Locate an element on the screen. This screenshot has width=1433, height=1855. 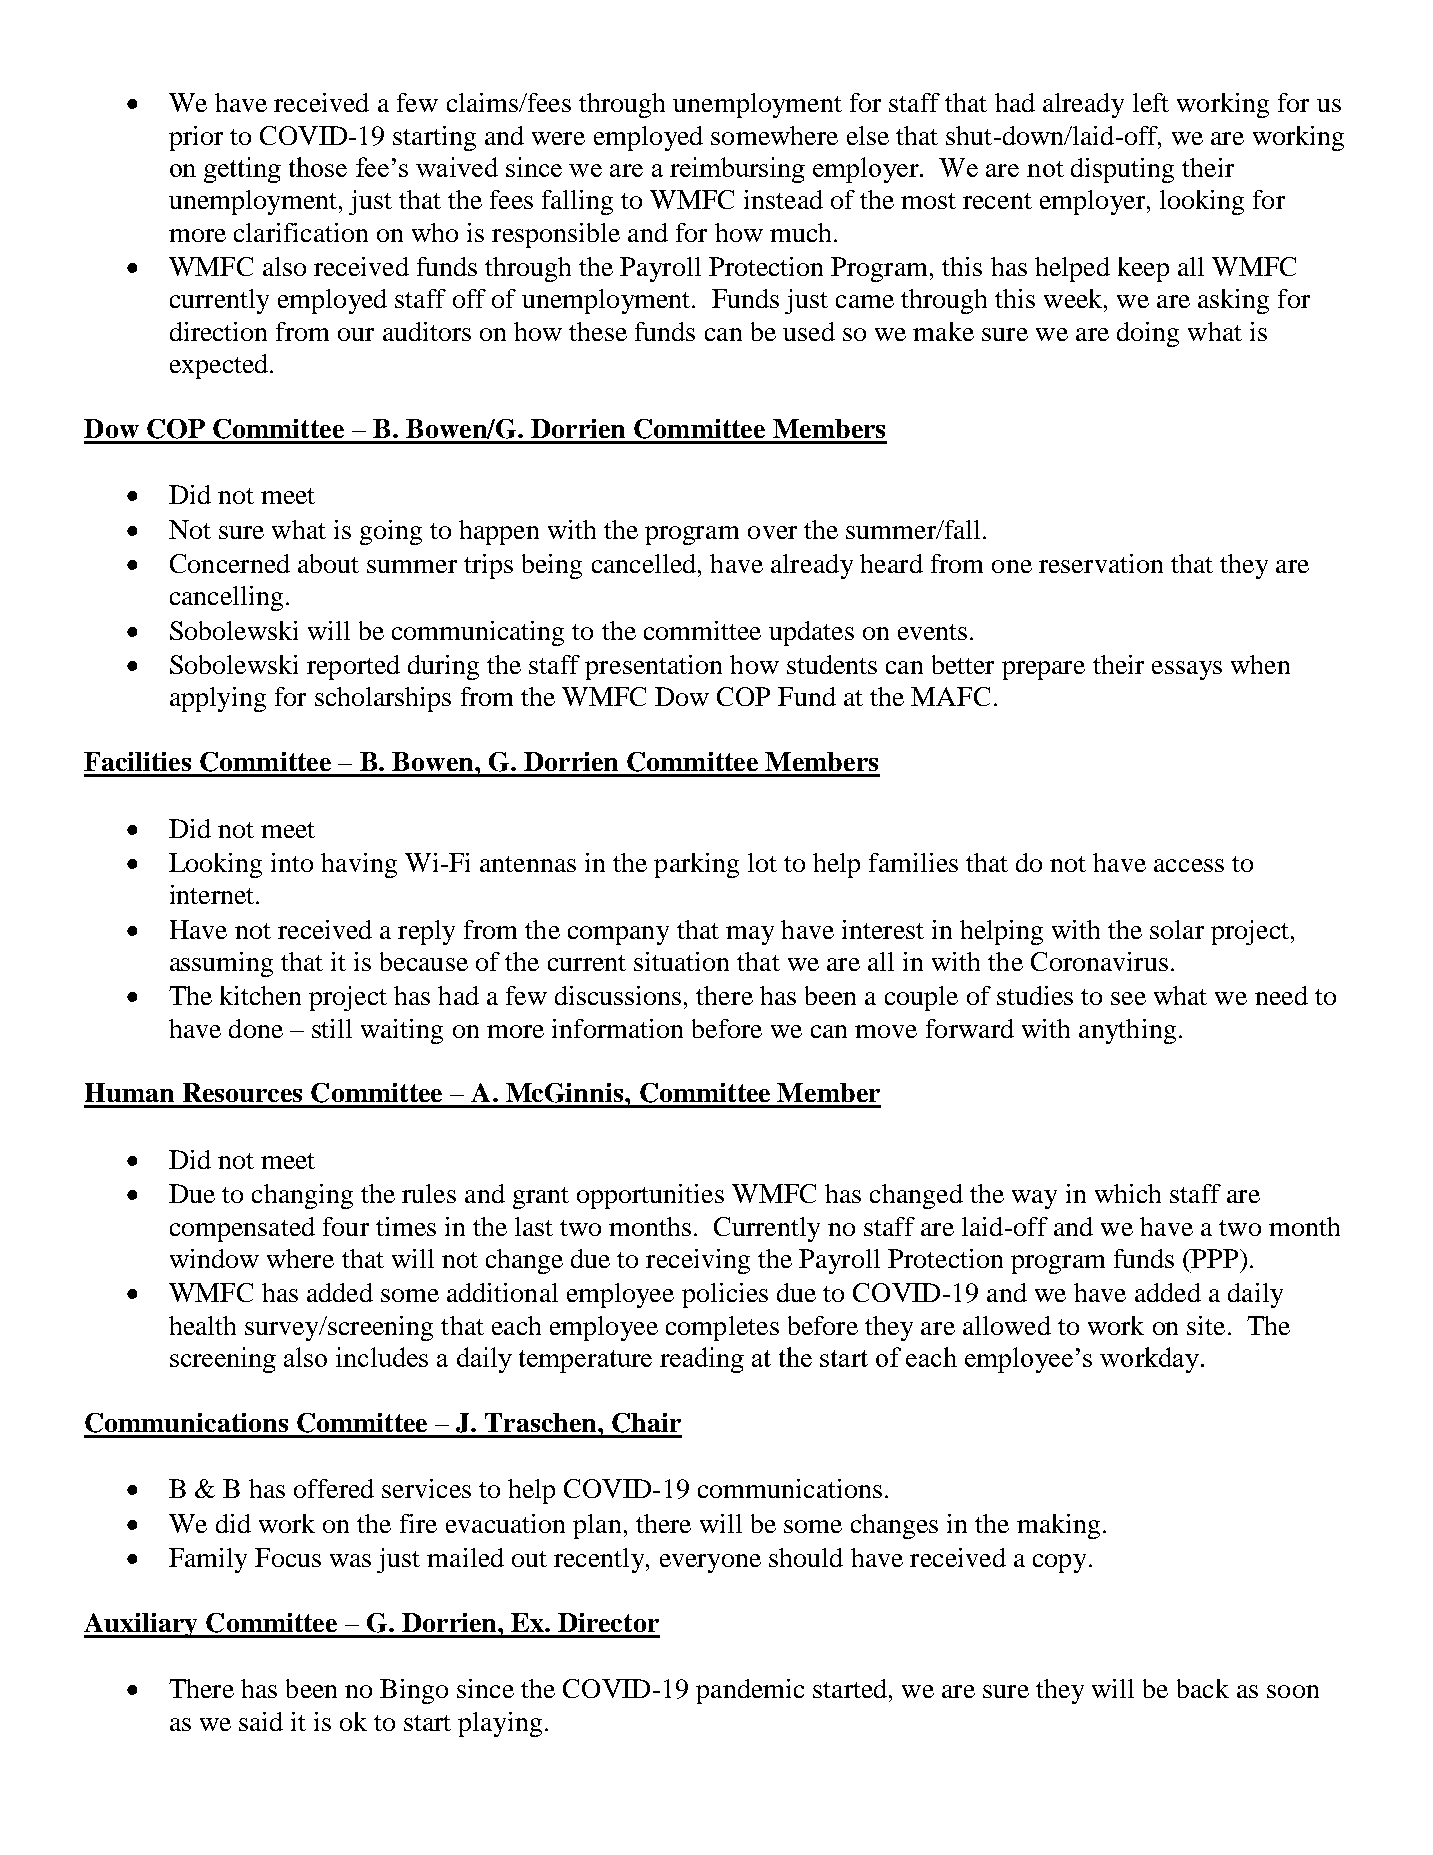
opportunities is located at coordinates (650, 1196).
